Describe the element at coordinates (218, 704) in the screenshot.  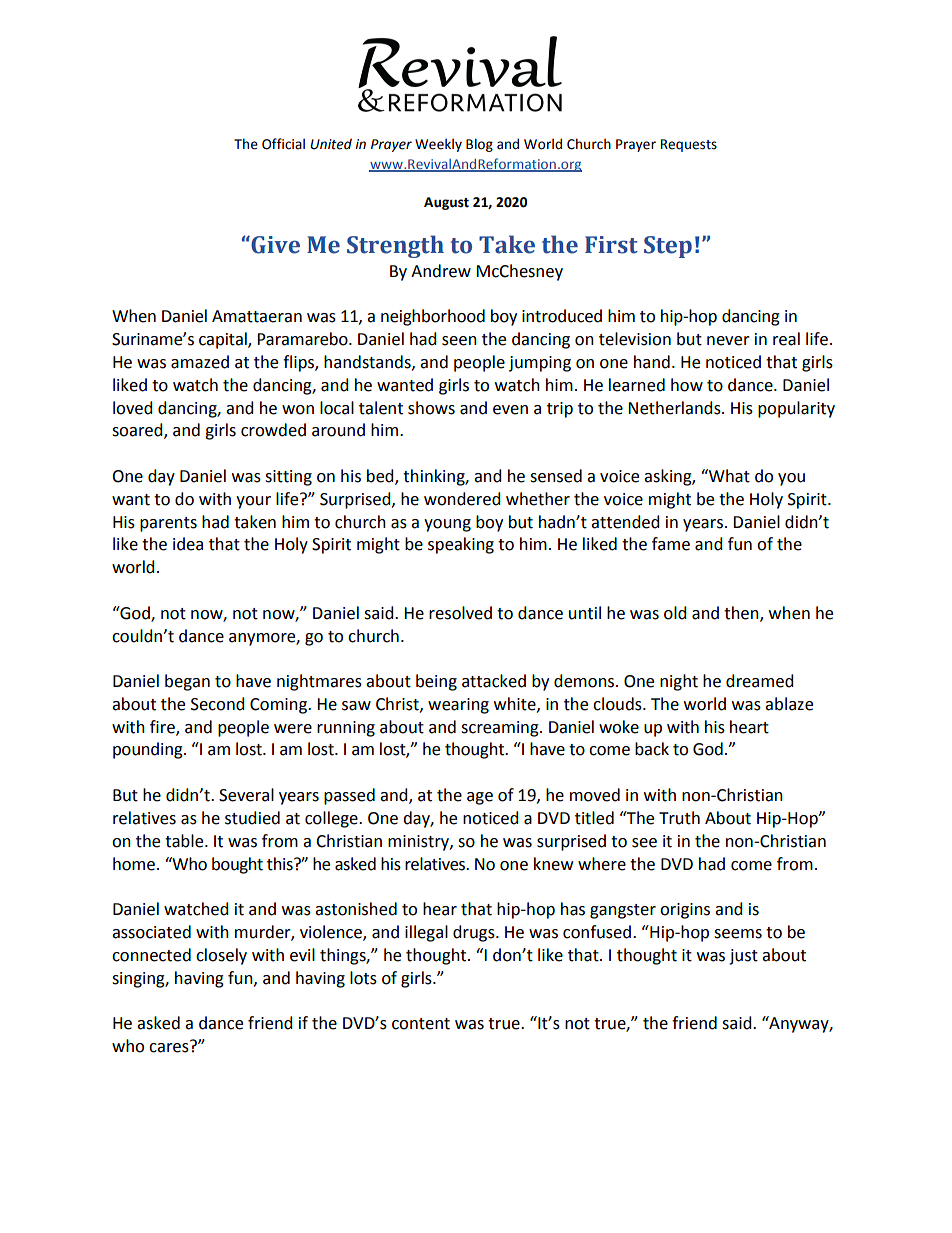
I see `Second` at that location.
